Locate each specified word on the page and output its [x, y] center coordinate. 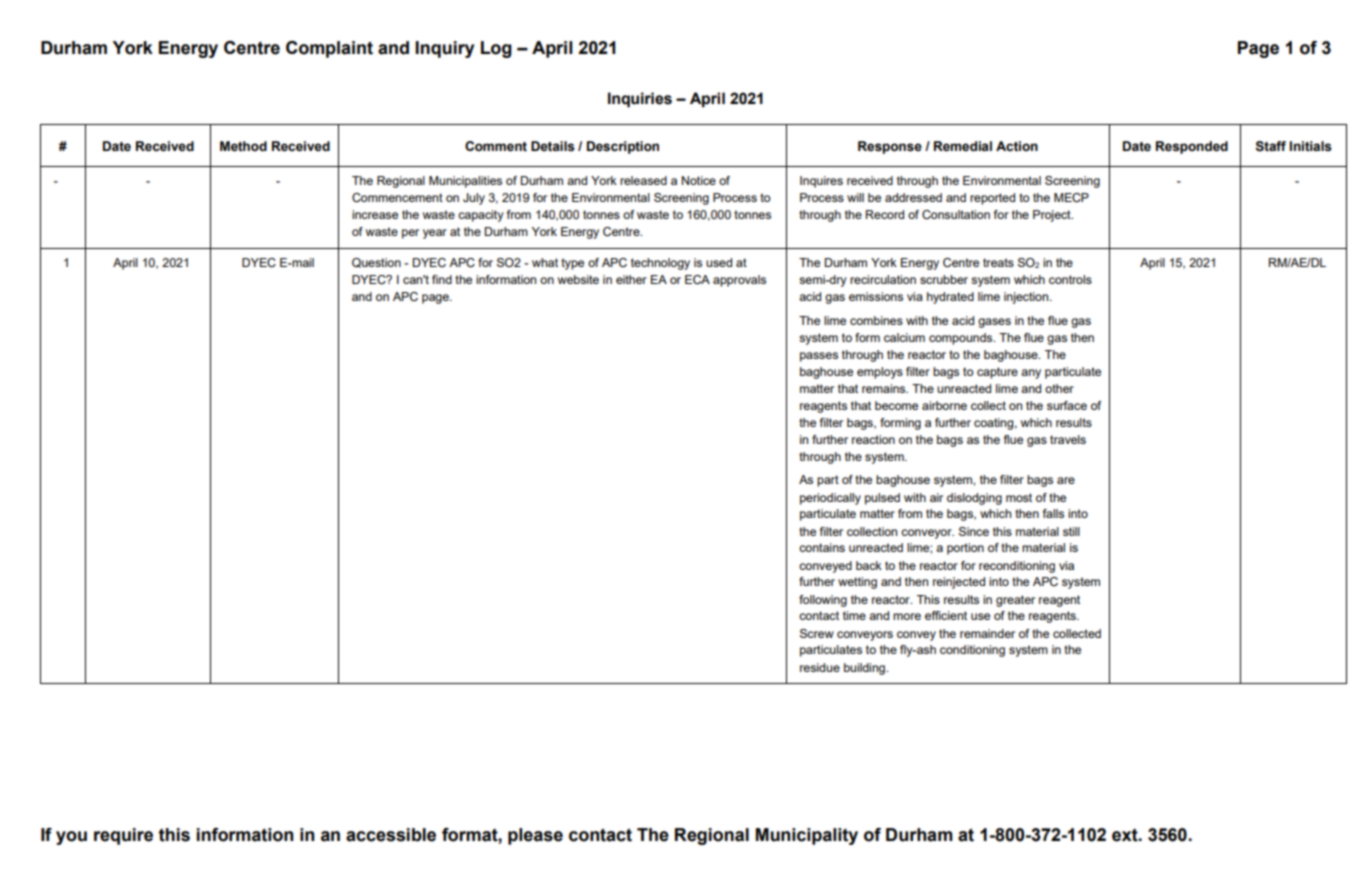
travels [1068, 439]
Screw [817, 633]
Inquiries [640, 100]
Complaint [329, 49]
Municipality [807, 836]
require [123, 836]
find [442, 279]
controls [1070, 279]
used [719, 262]
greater [1015, 601]
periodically [830, 499]
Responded [1192, 147]
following [823, 601]
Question [376, 263]
